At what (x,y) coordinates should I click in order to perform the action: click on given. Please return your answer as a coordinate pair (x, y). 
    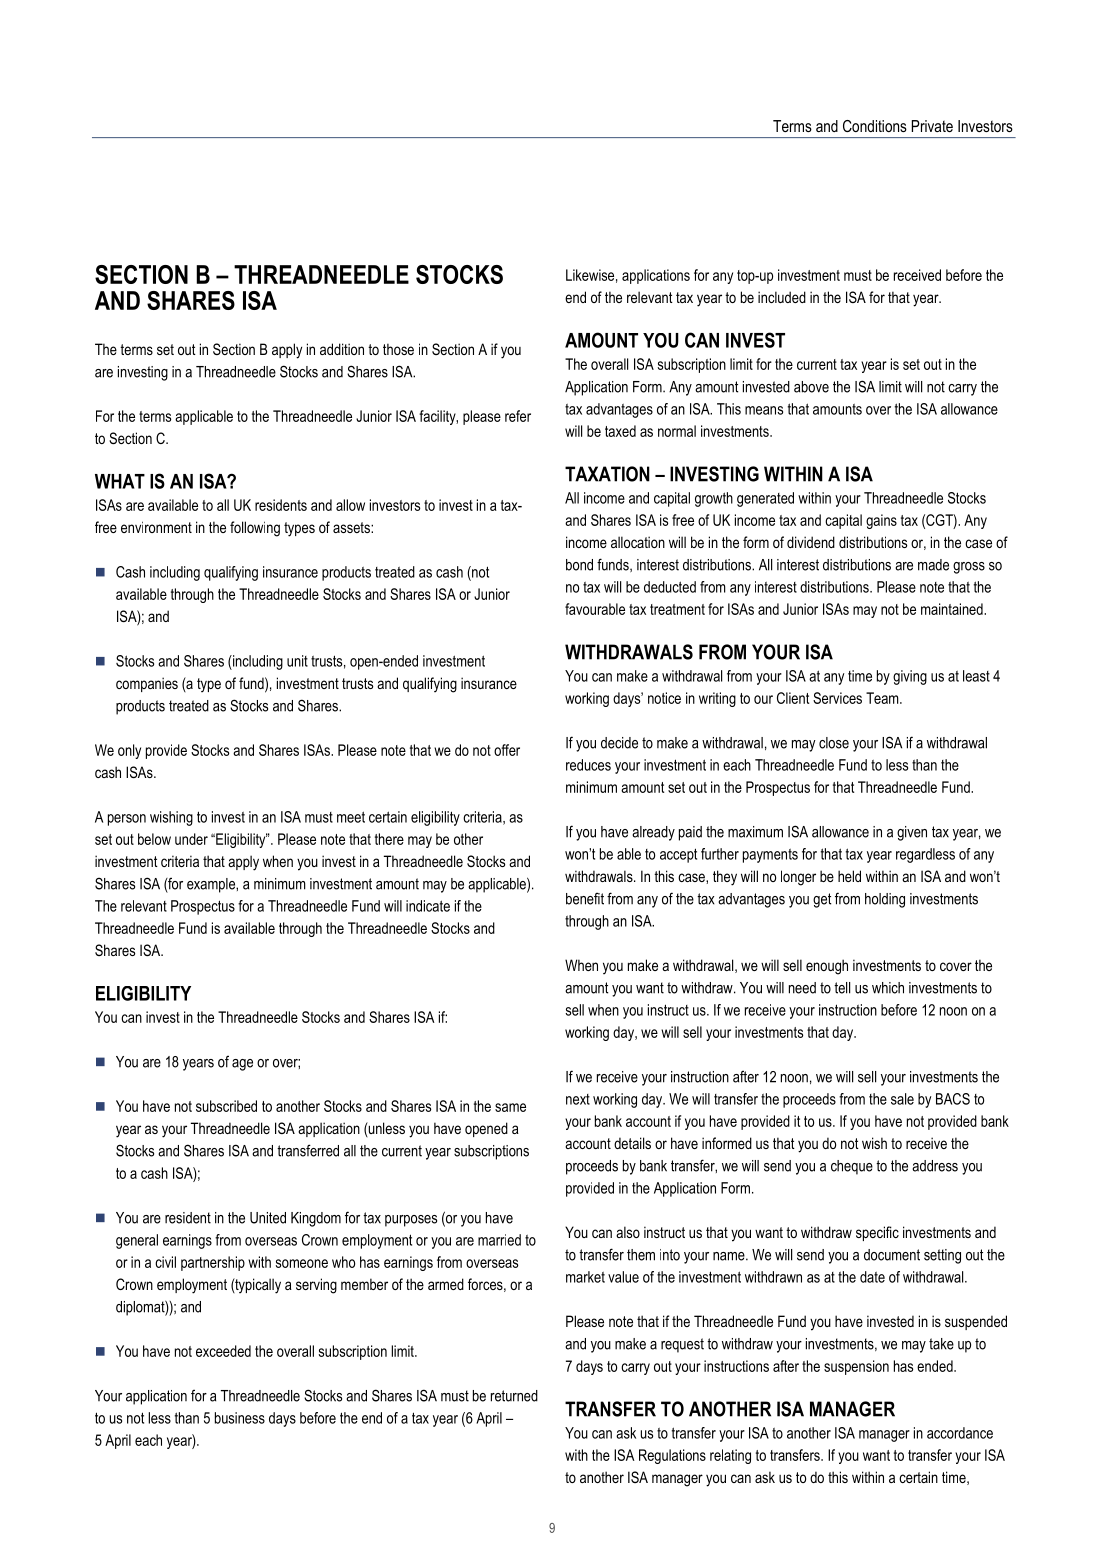
    Looking at the image, I should click on (912, 833).
